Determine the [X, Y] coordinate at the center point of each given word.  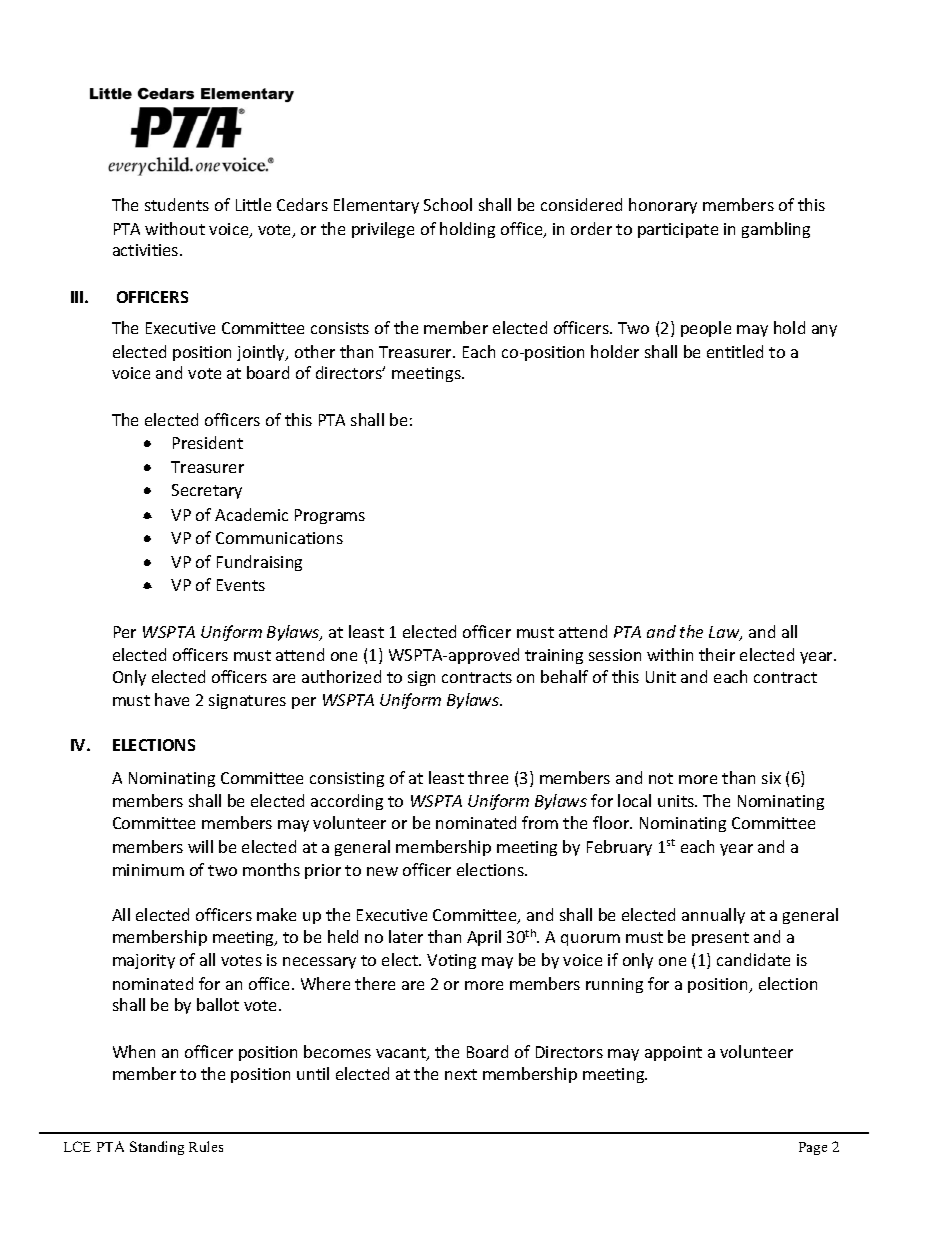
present [720, 939]
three [488, 777]
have [172, 699]
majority [144, 961]
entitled [735, 351]
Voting [451, 961]
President [208, 442]
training [554, 656]
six [771, 778]
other [315, 351]
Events [241, 585]
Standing [157, 1148]
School [448, 204]
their [717, 654]
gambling [776, 230]
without [175, 228]
